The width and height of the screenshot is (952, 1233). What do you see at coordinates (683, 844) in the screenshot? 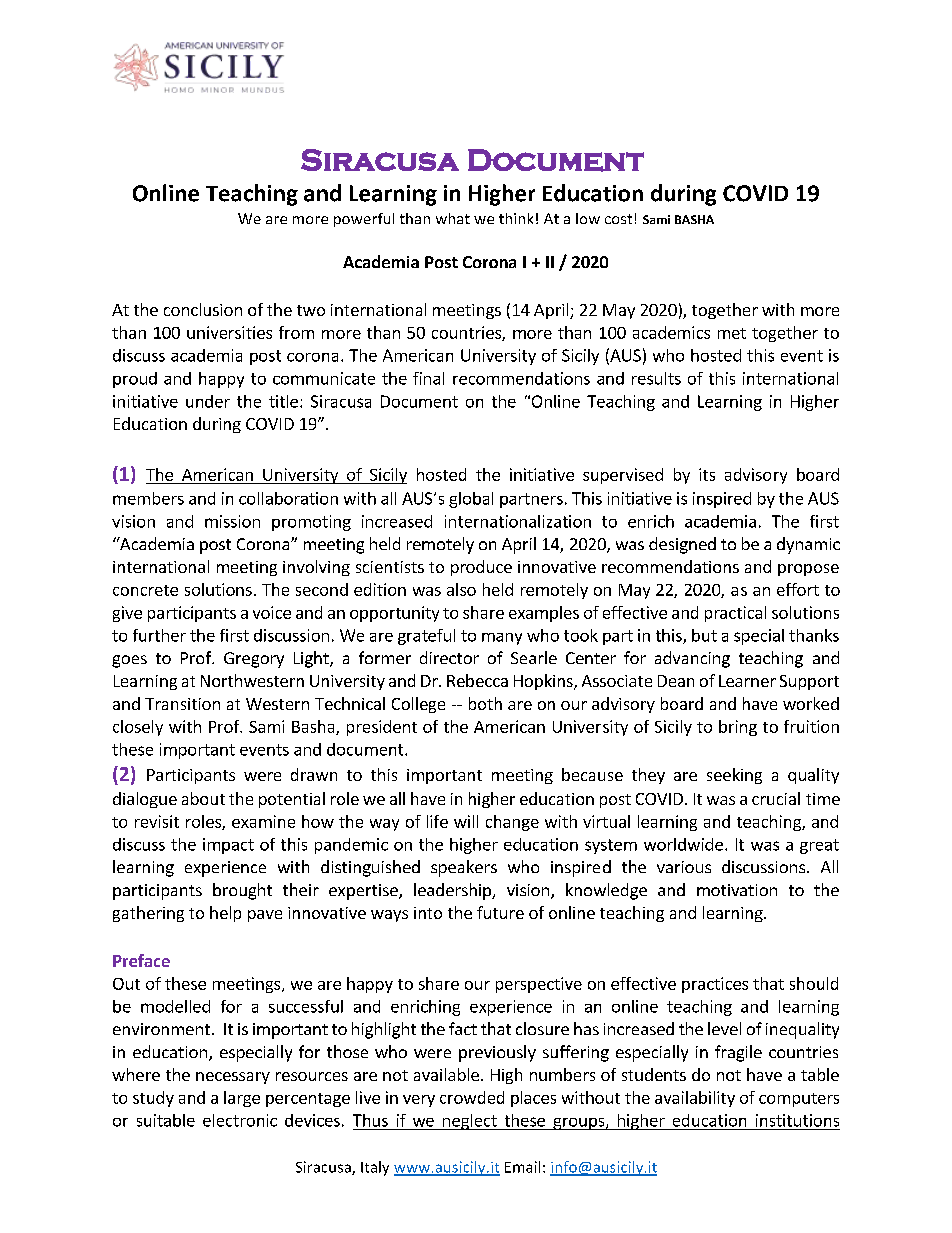
I see `worldwide` at bounding box center [683, 844].
